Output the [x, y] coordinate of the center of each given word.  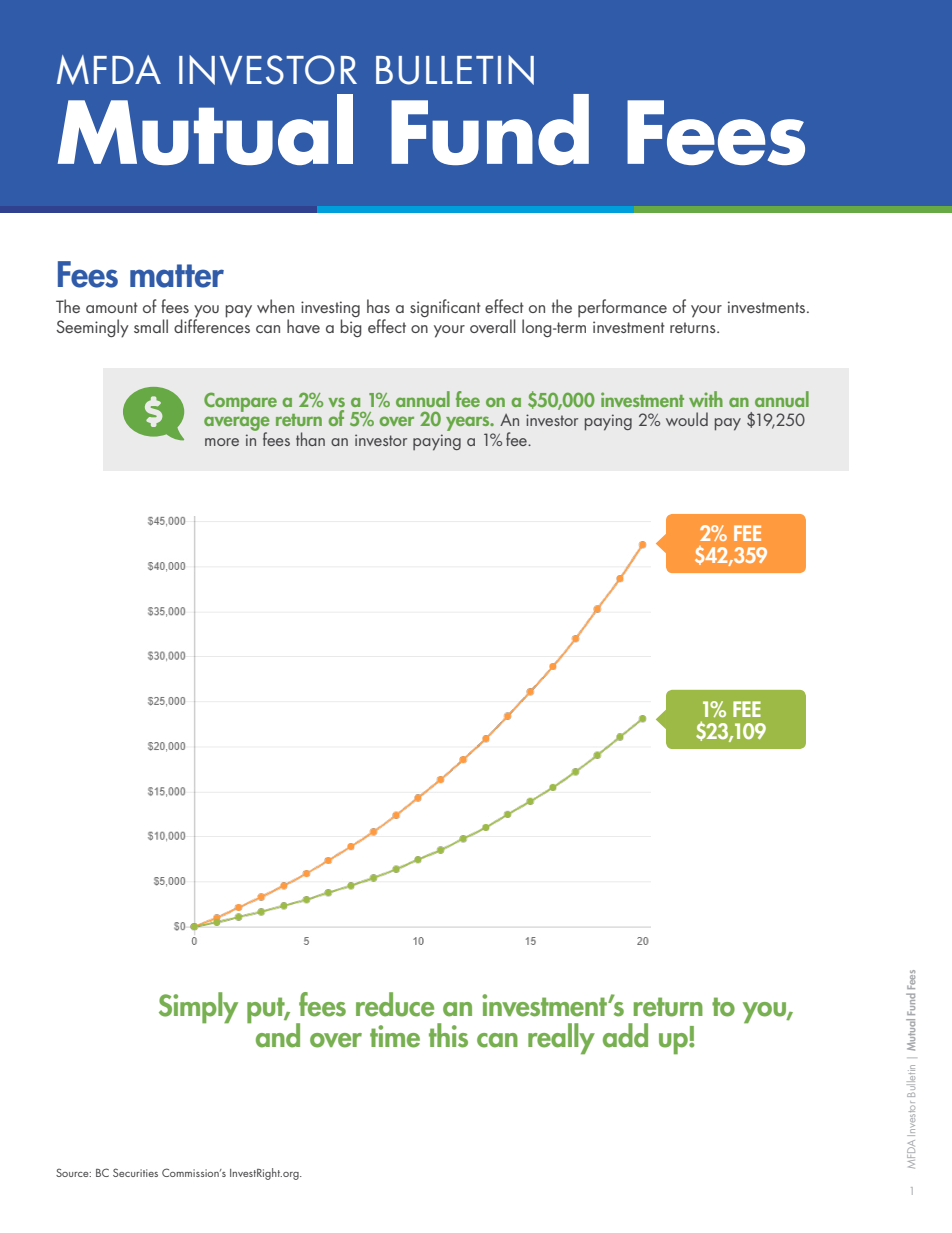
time [395, 1036]
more [222, 442]
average [236, 425]
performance [622, 308]
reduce [395, 1004]
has [378, 306]
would [687, 419]
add [625, 1035]
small [151, 326]
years [469, 425]
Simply [198, 1008]
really [561, 1039]
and [278, 1035]
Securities [135, 1172]
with [706, 399]
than [310, 439]
